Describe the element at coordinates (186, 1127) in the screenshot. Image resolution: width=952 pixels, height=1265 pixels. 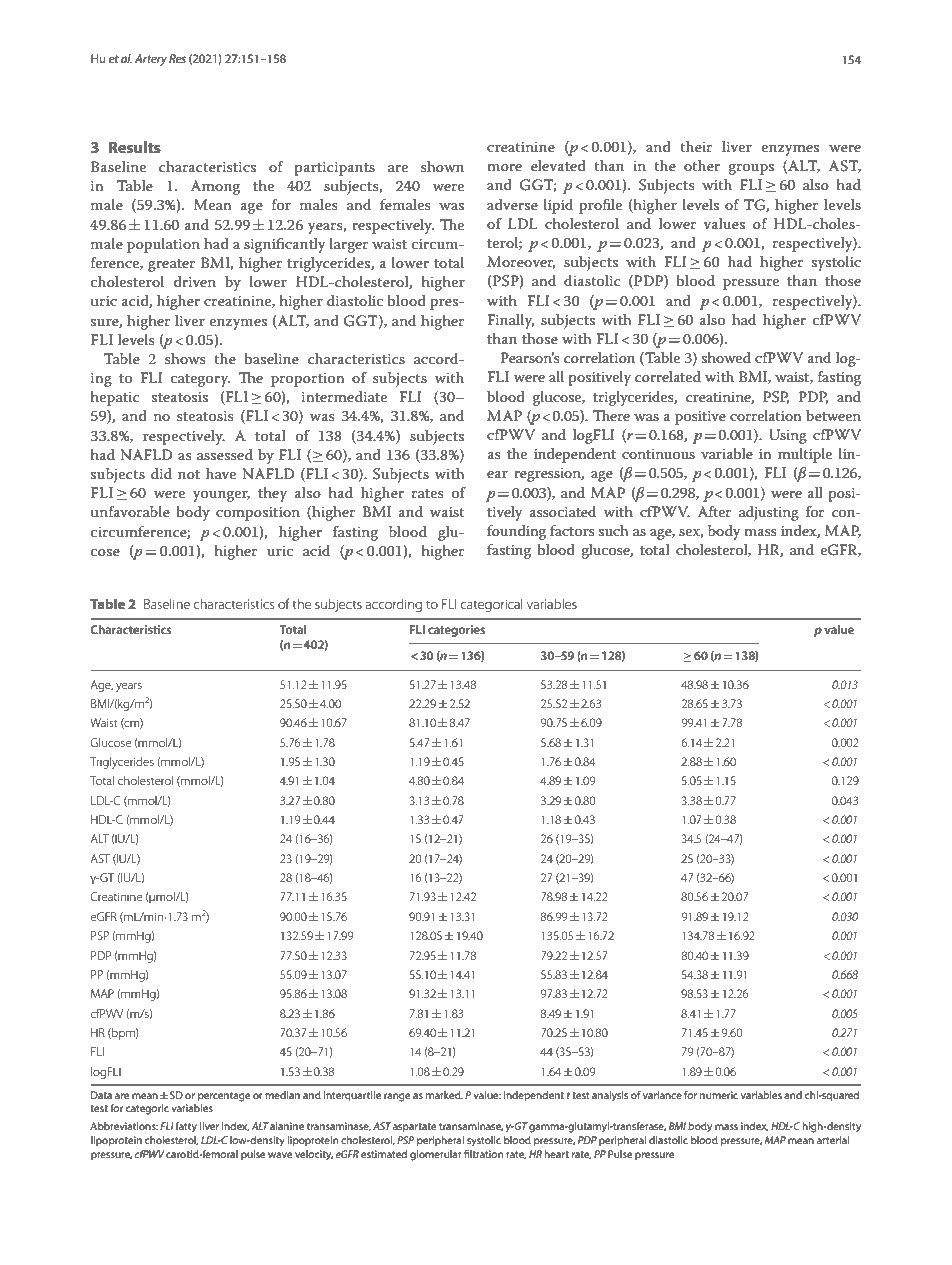
I see `fatty` at that location.
